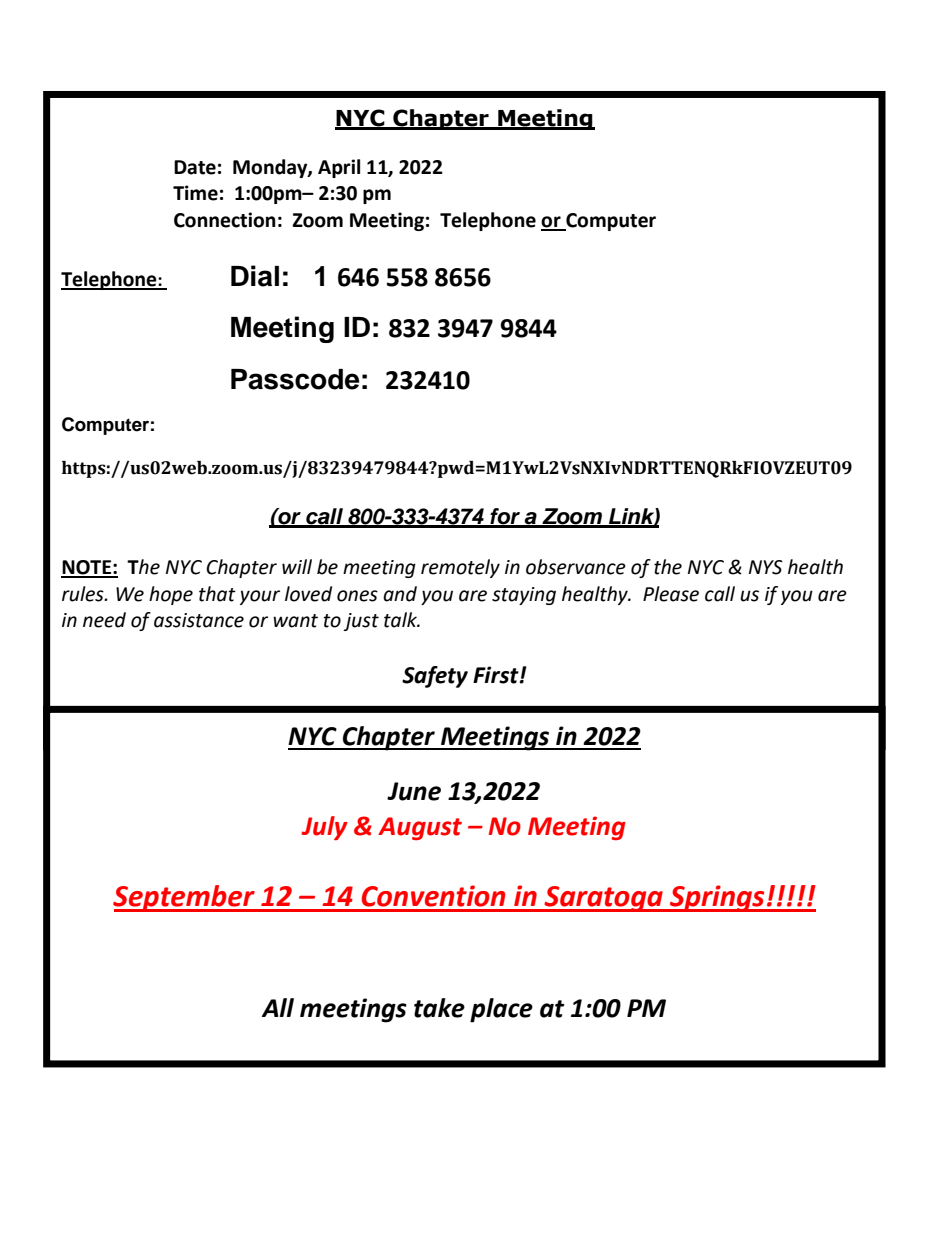 Image resolution: width=952 pixels, height=1233 pixels. Describe the element at coordinates (671, 594) in the image. I see `Please` at that location.
